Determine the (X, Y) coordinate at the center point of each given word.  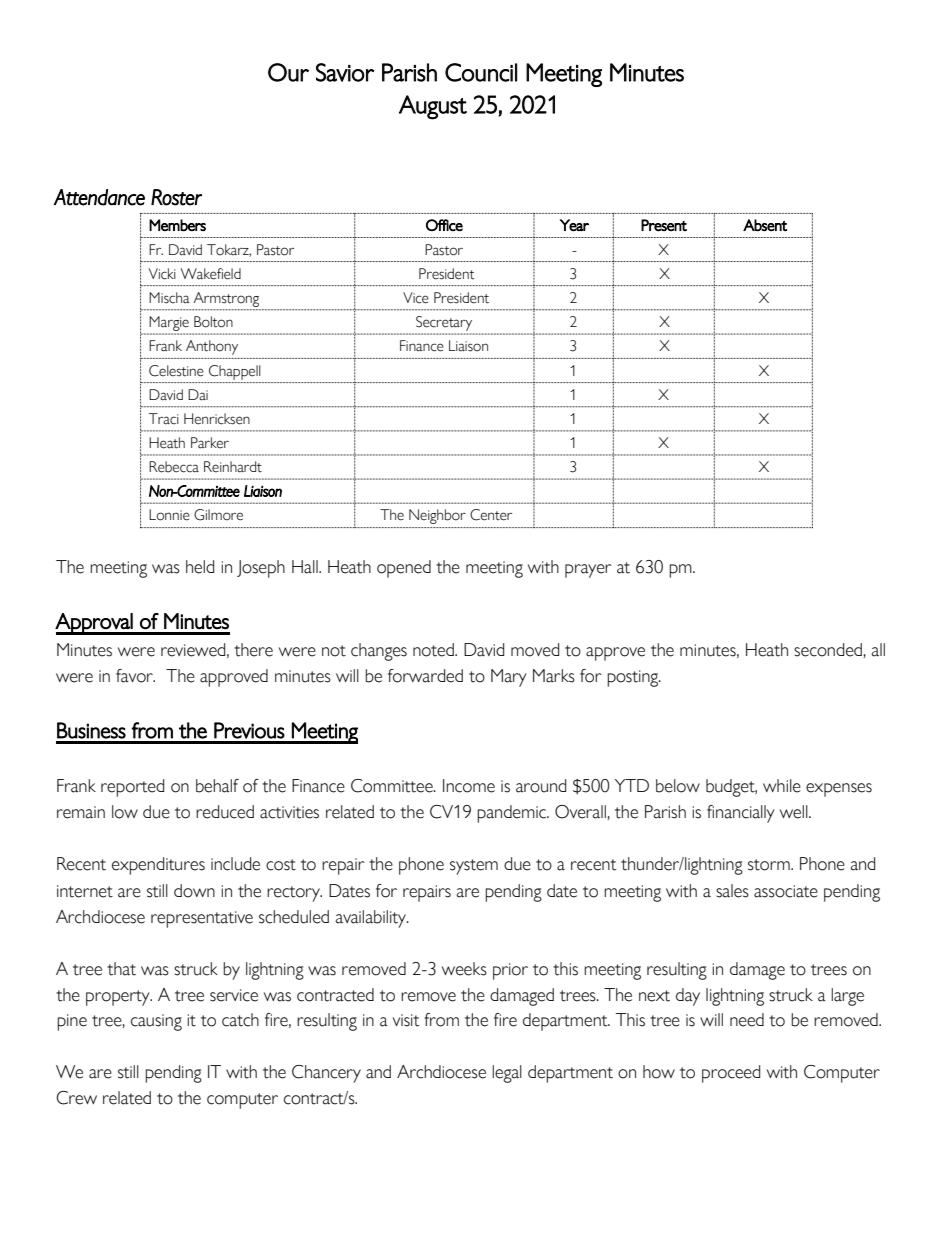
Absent (765, 225)
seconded (828, 650)
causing (156, 1022)
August (433, 107)
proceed (731, 1074)
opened (404, 569)
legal (507, 1074)
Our (288, 72)
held (200, 567)
